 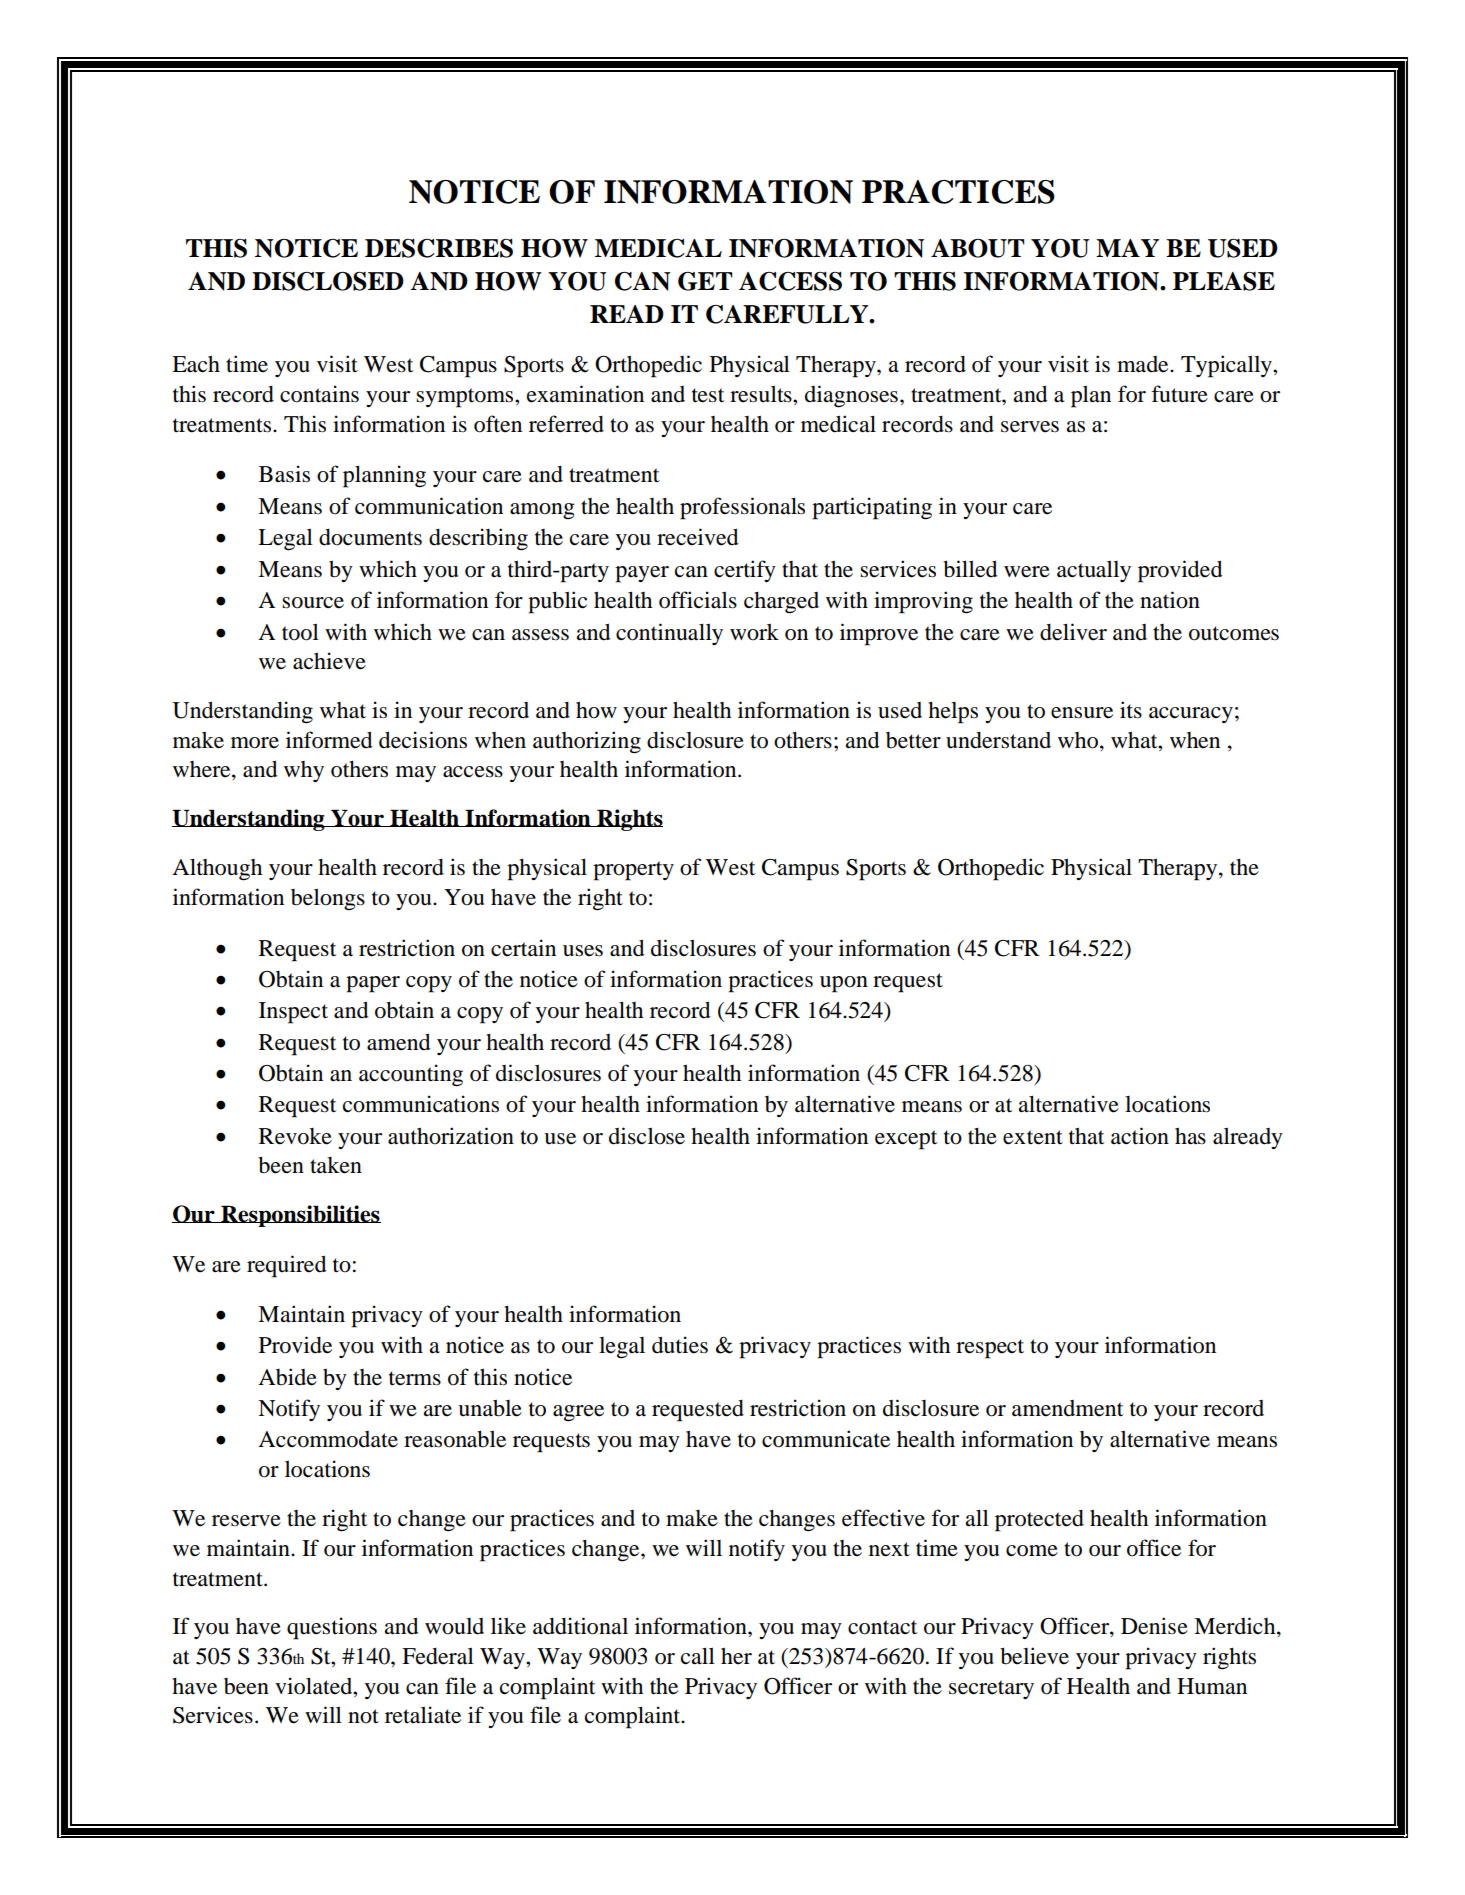 What do you see at coordinates (439, 248) in the page?
I see `DESCRIBES` at bounding box center [439, 248].
